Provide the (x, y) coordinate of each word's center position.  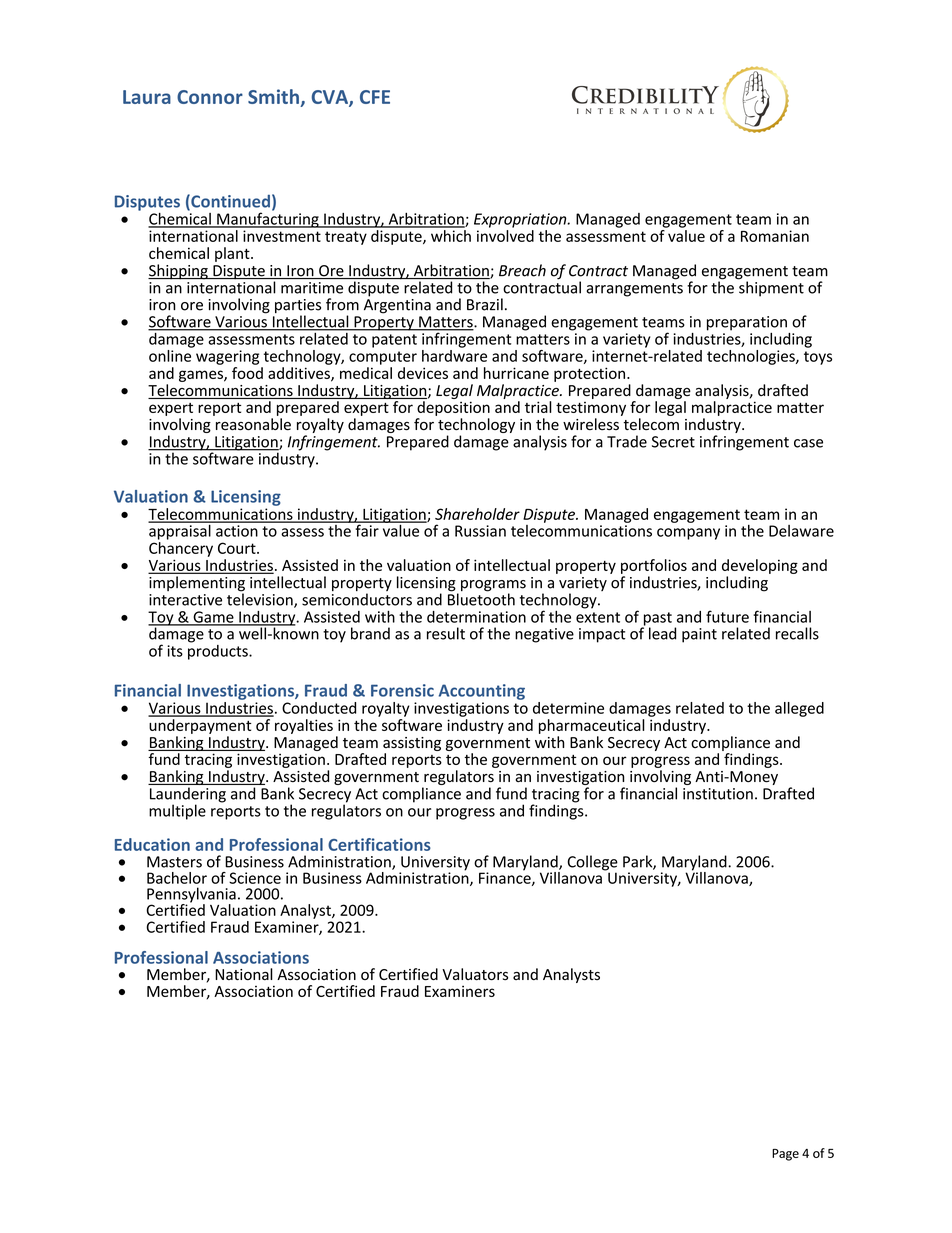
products (219, 651)
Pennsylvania (191, 896)
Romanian (775, 236)
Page (785, 1155)
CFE (375, 97)
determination (476, 617)
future (727, 616)
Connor (210, 97)
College (592, 864)
